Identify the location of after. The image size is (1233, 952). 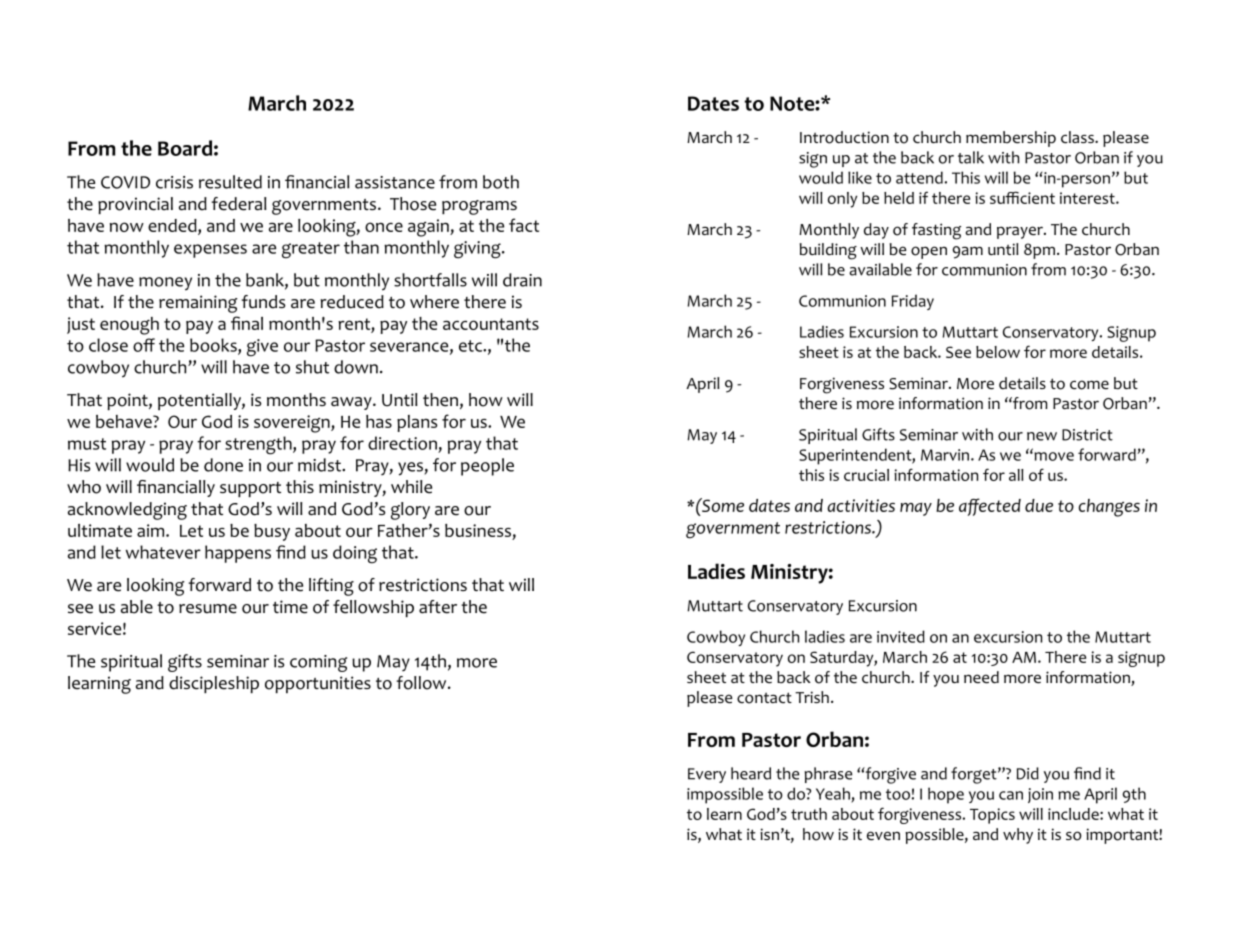
(438, 607).
